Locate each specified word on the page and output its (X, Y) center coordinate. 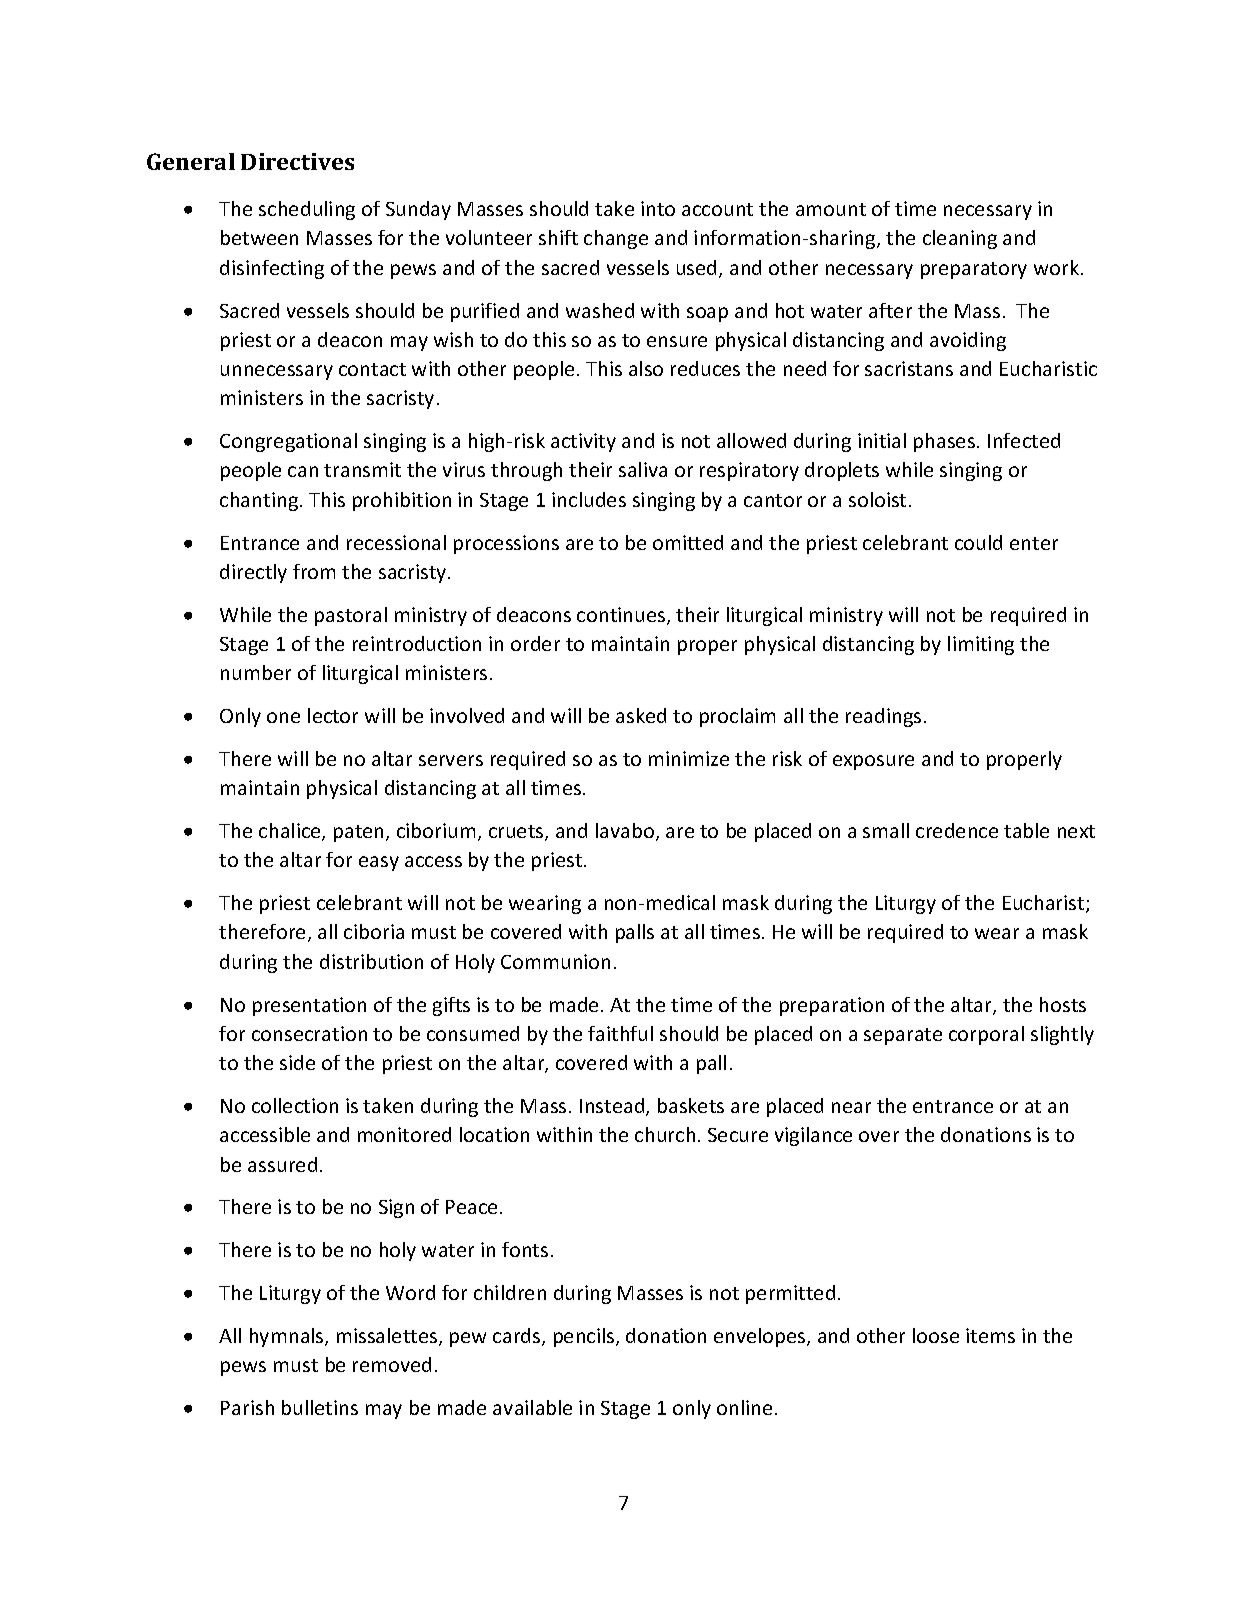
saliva (643, 469)
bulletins (320, 1407)
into (658, 208)
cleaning (960, 239)
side (297, 1062)
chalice (291, 832)
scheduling (307, 210)
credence (957, 830)
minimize (689, 758)
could (978, 542)
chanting (259, 501)
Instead (613, 1107)
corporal (986, 1035)
